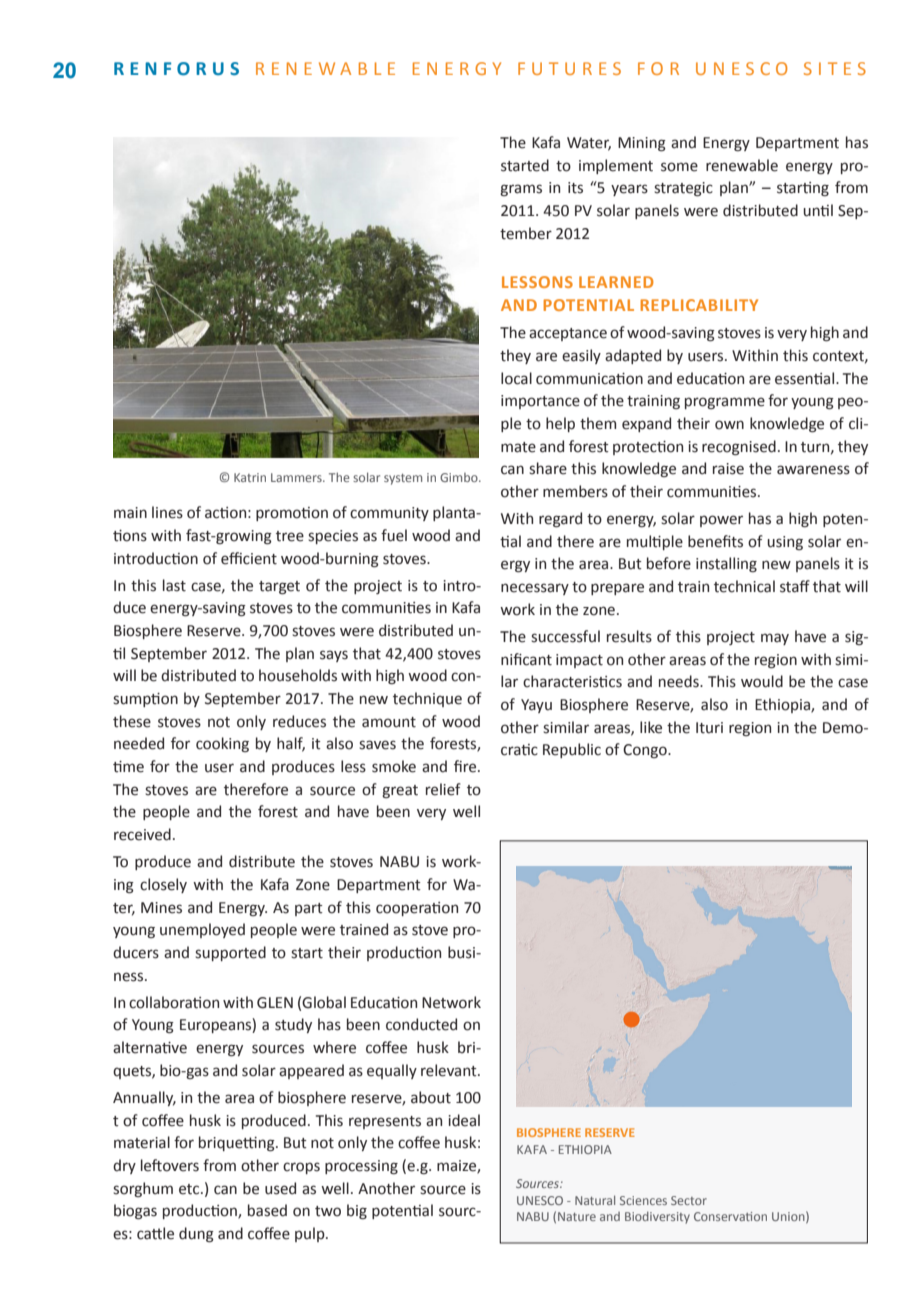  Describe the element at coordinates (464, 1120) in the screenshot. I see `ideal` at that location.
